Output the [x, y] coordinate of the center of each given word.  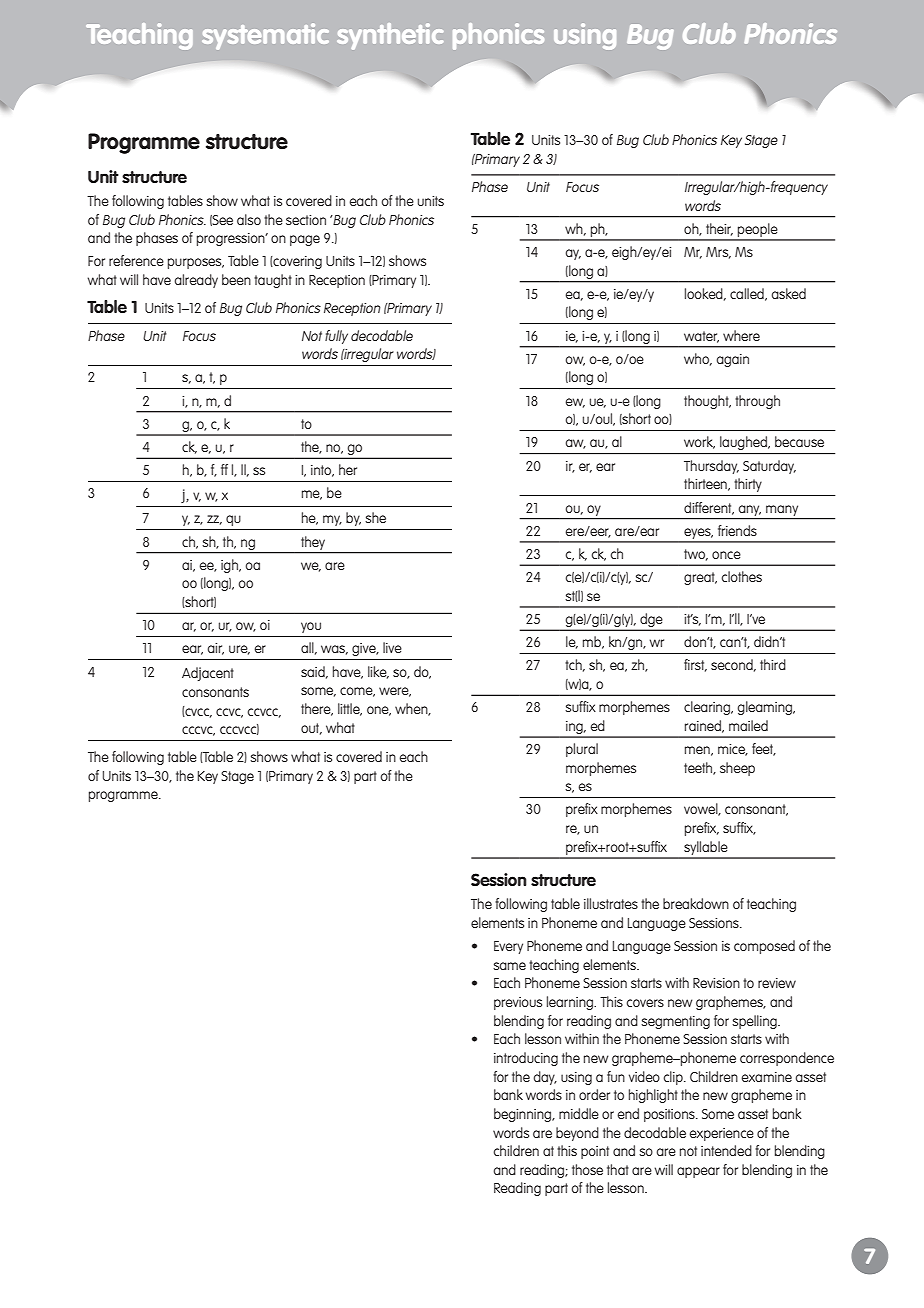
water [701, 337]
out [311, 729]
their [719, 229]
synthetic [390, 36]
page [305, 240]
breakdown [696, 903]
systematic [265, 36]
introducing [526, 1059]
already [196, 281]
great [700, 578]
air [215, 649]
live [392, 647]
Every [508, 947]
